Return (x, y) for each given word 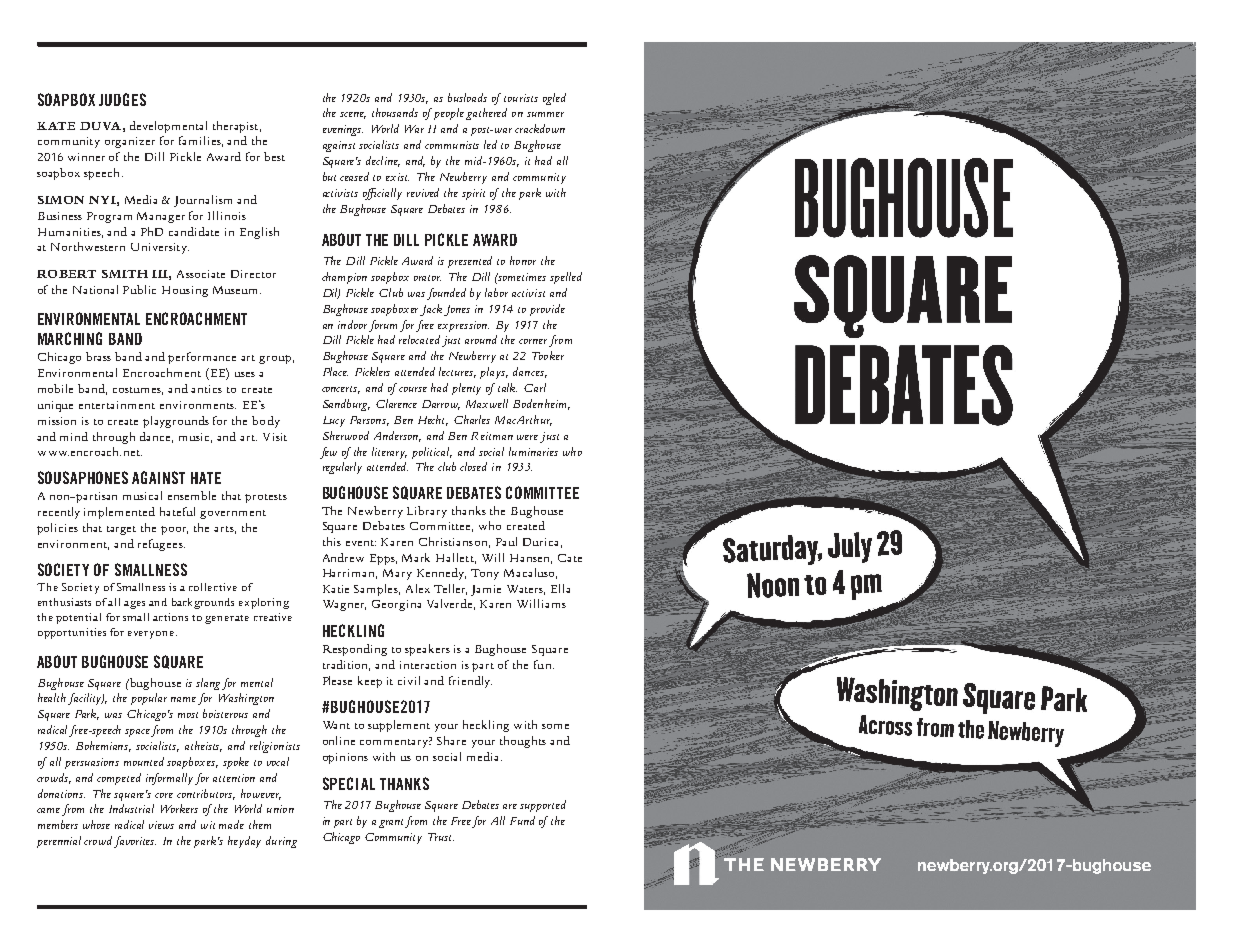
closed (473, 466)
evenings (343, 130)
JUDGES (122, 99)
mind (74, 436)
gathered (486, 114)
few (328, 453)
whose (96, 824)
